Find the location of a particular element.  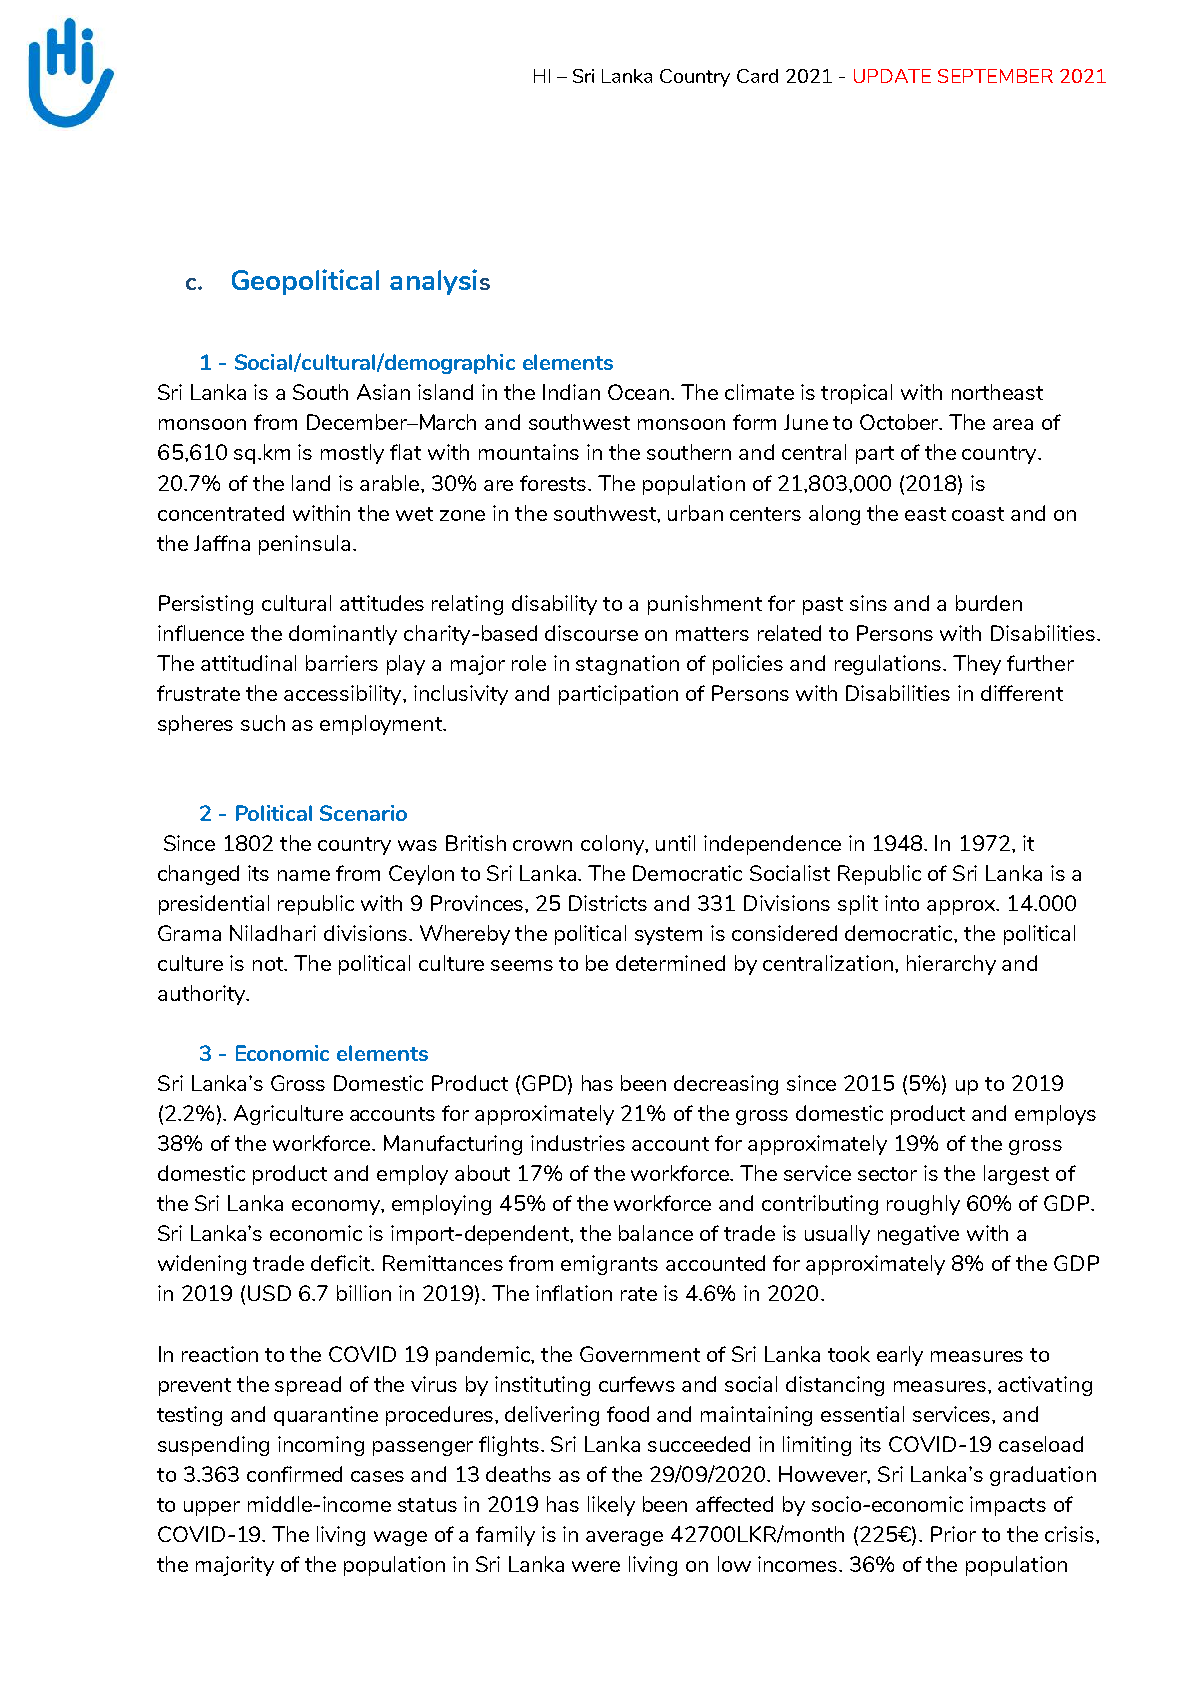

SEPTEMBER is located at coordinates (995, 76).
